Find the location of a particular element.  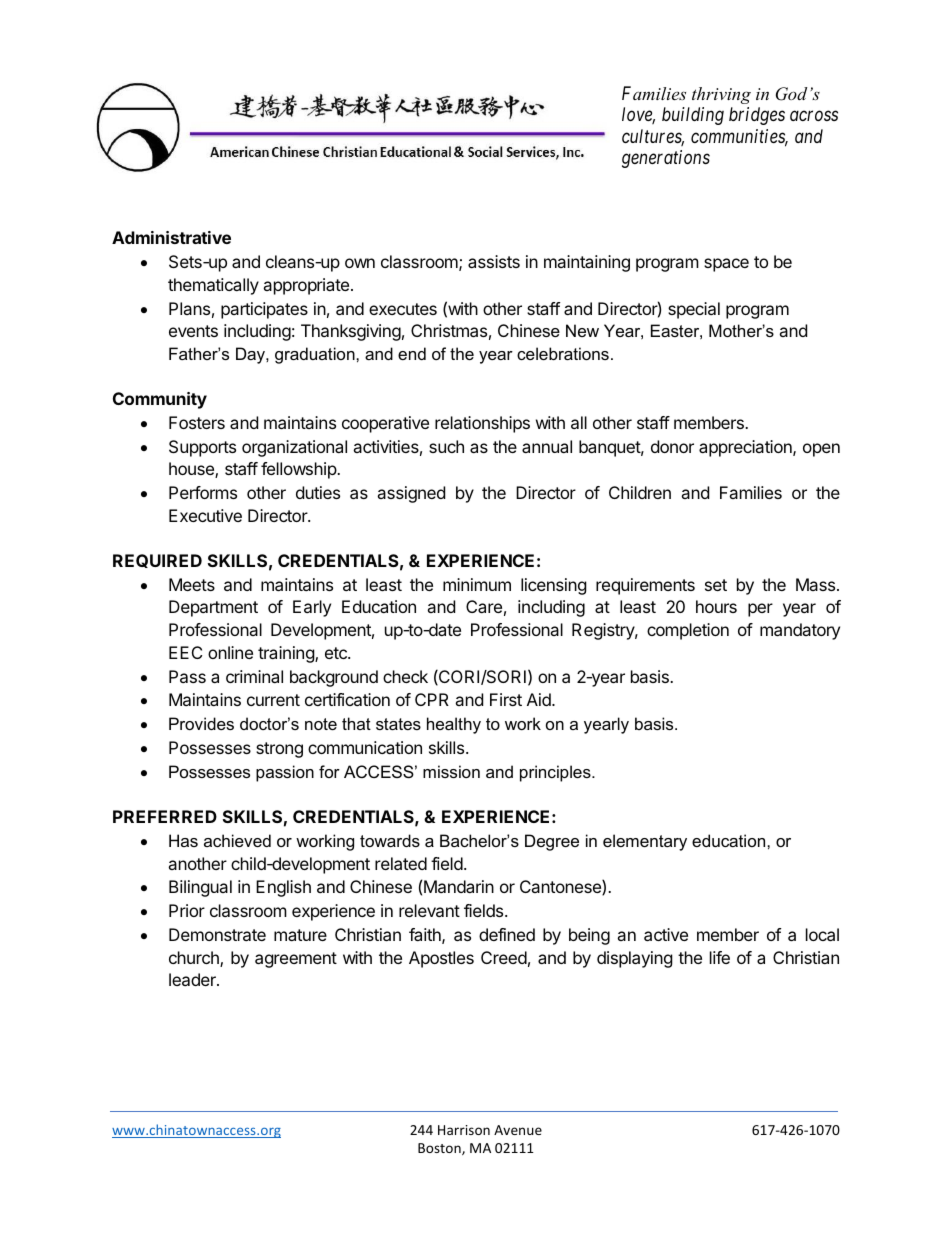

life is located at coordinates (720, 957).
